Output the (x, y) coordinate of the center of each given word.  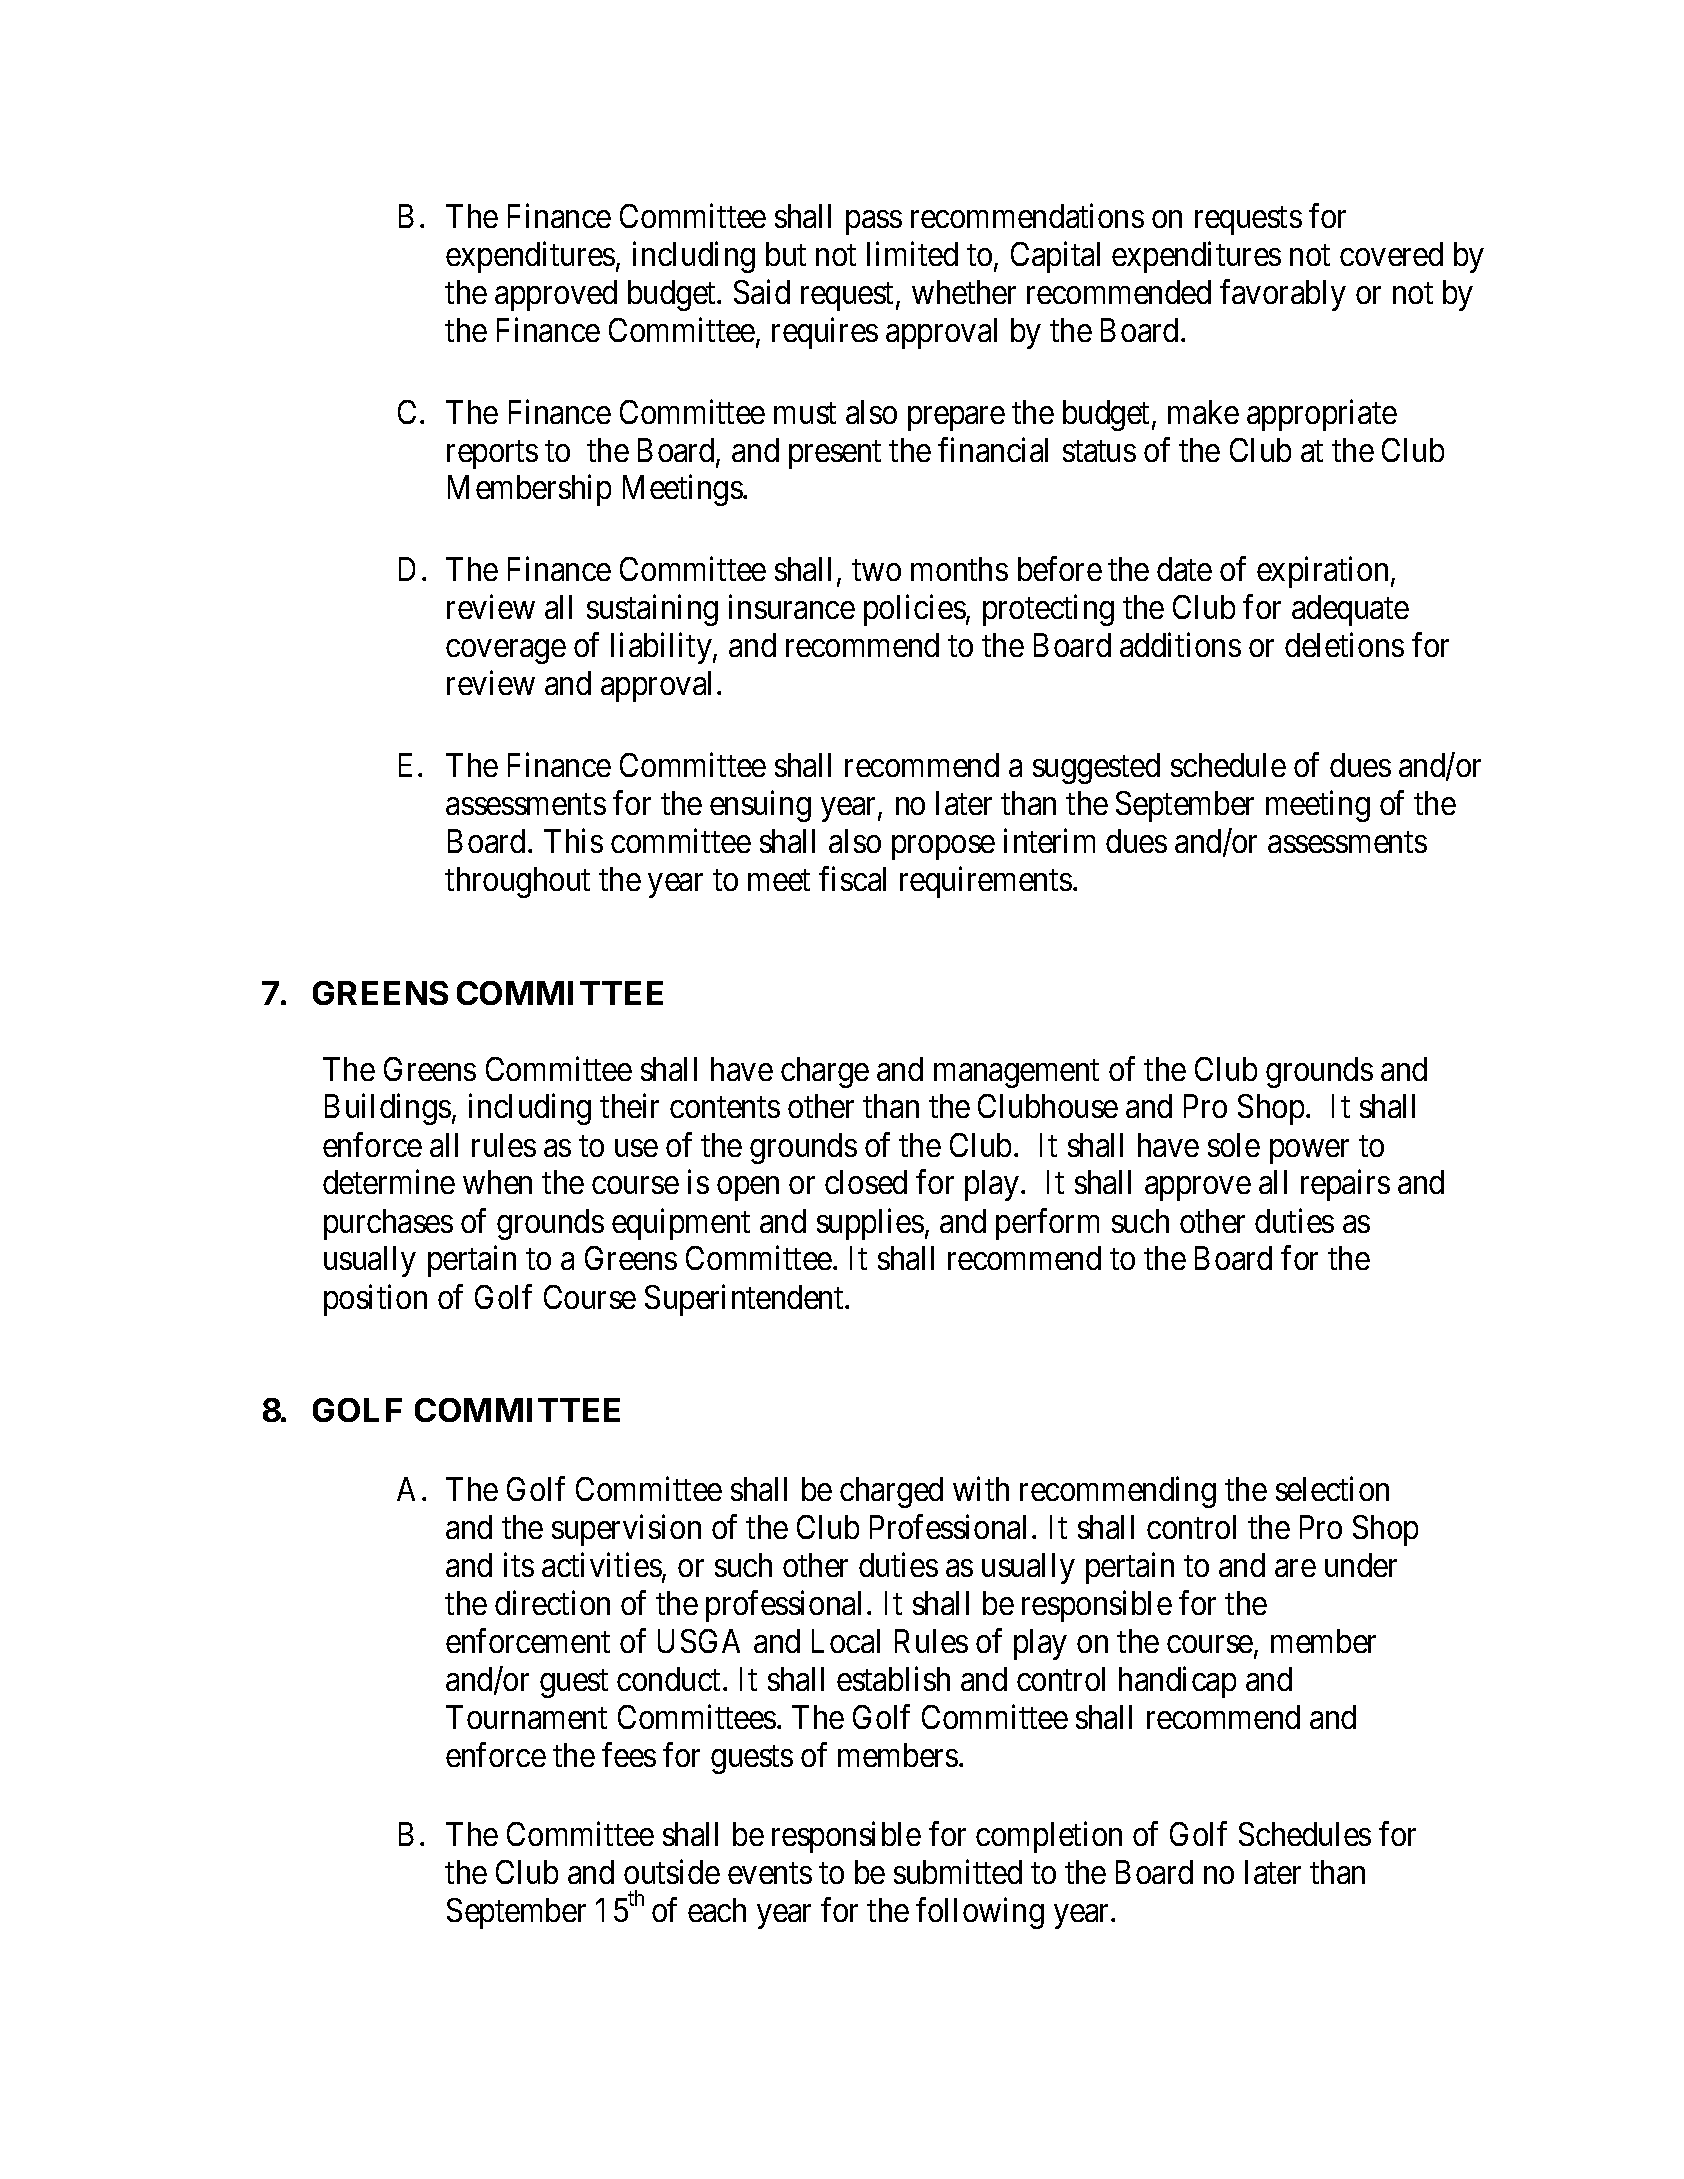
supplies (870, 1224)
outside (672, 1871)
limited (912, 253)
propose (943, 848)
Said (762, 291)
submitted (958, 1871)
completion (1049, 1837)
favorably (1283, 295)
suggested (1096, 768)
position (375, 1300)
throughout (517, 882)
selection (1332, 1488)
